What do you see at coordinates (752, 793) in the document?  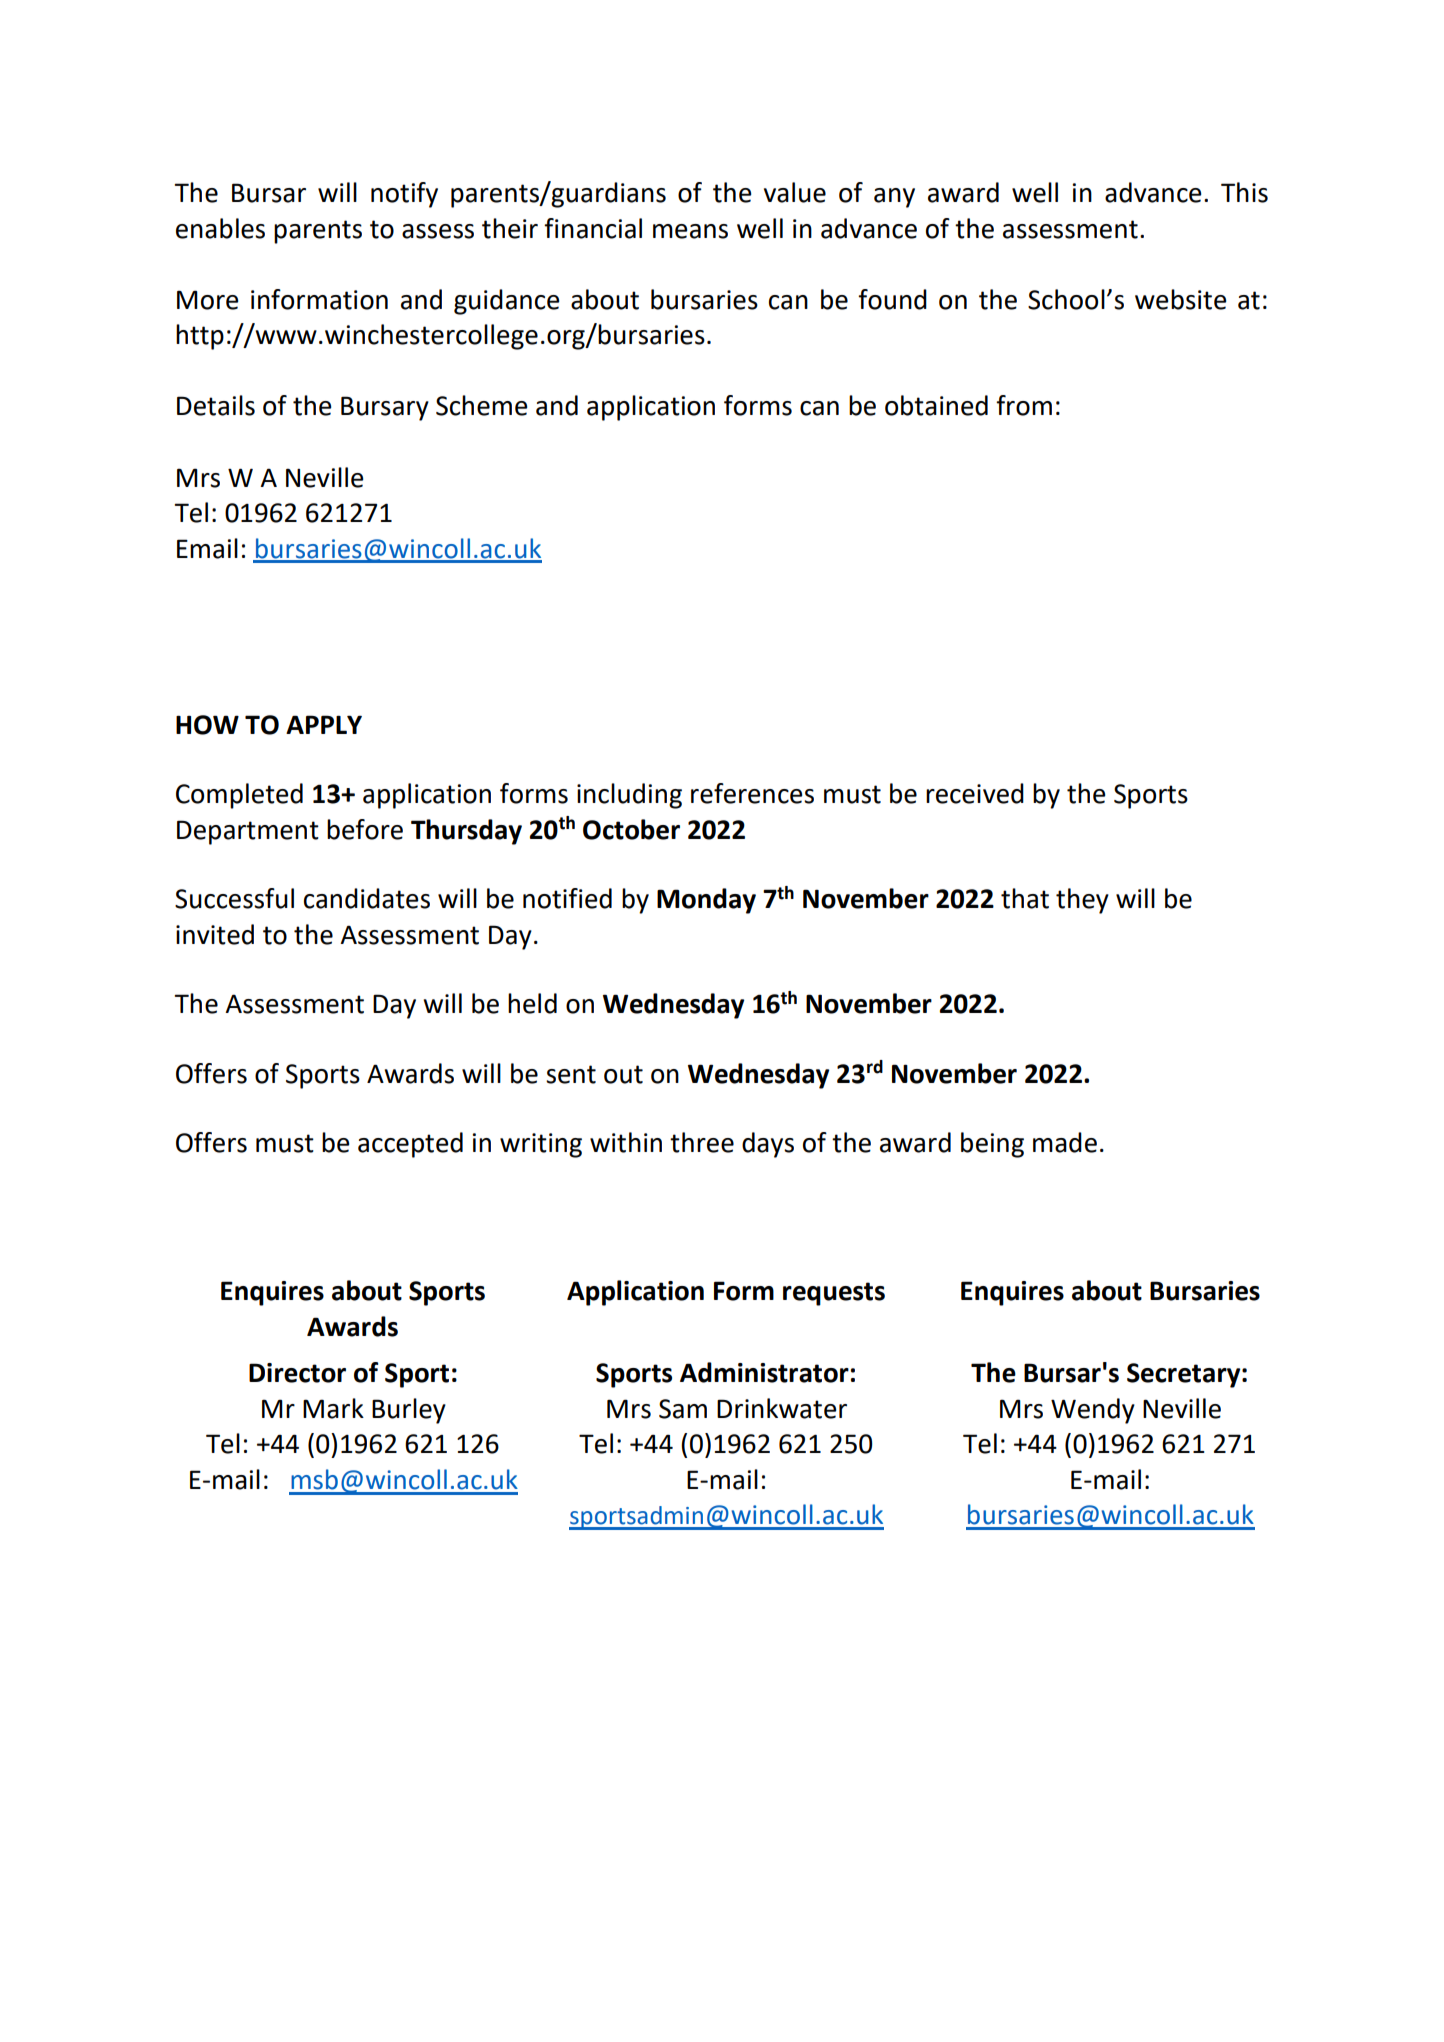 I see `references` at bounding box center [752, 793].
